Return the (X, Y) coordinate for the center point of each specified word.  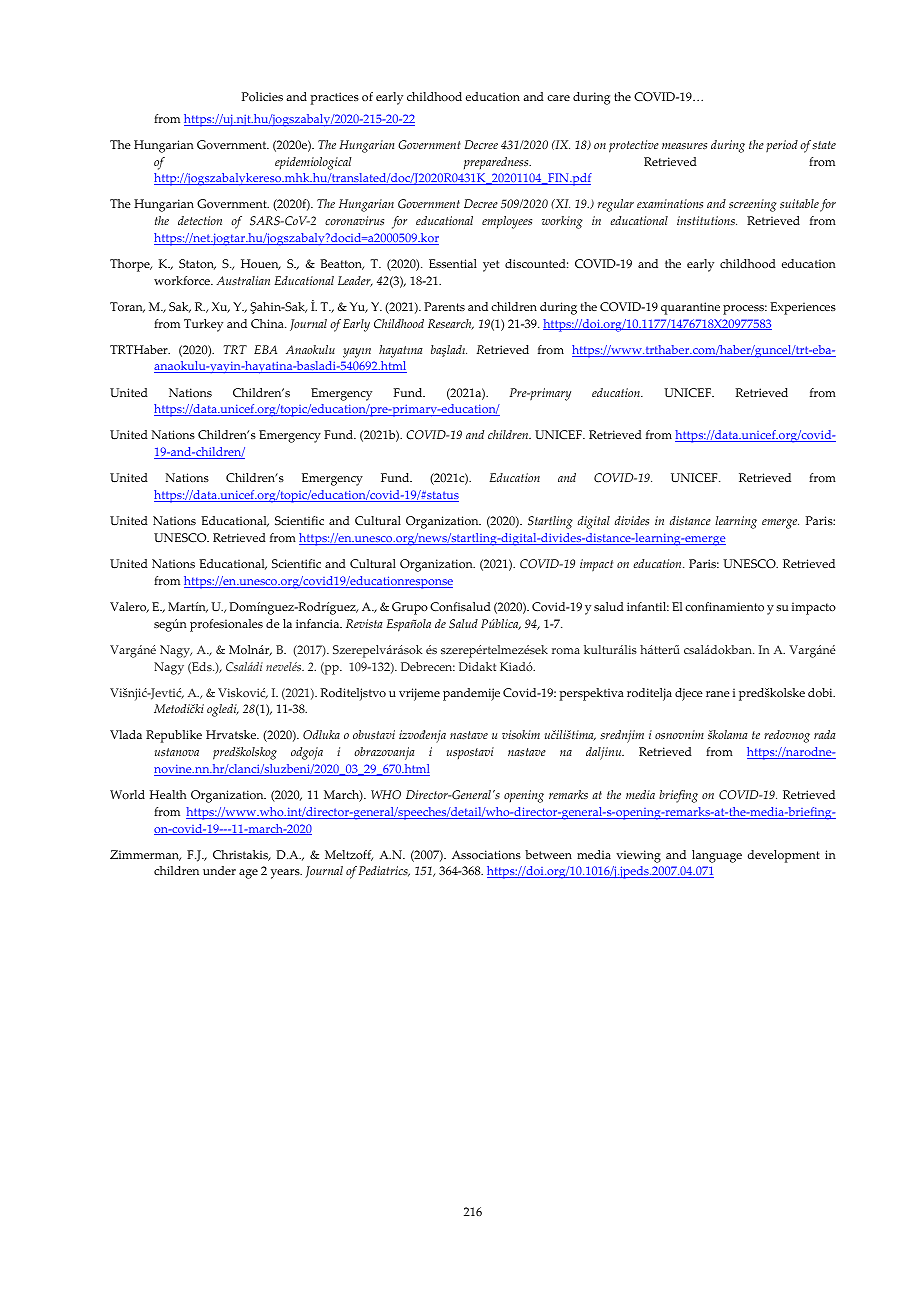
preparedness (497, 163)
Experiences (803, 308)
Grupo (410, 608)
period (782, 146)
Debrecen (428, 666)
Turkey (203, 325)
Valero (129, 607)
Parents (444, 306)
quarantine (690, 308)
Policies (262, 96)
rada (825, 734)
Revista (364, 623)
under (219, 870)
